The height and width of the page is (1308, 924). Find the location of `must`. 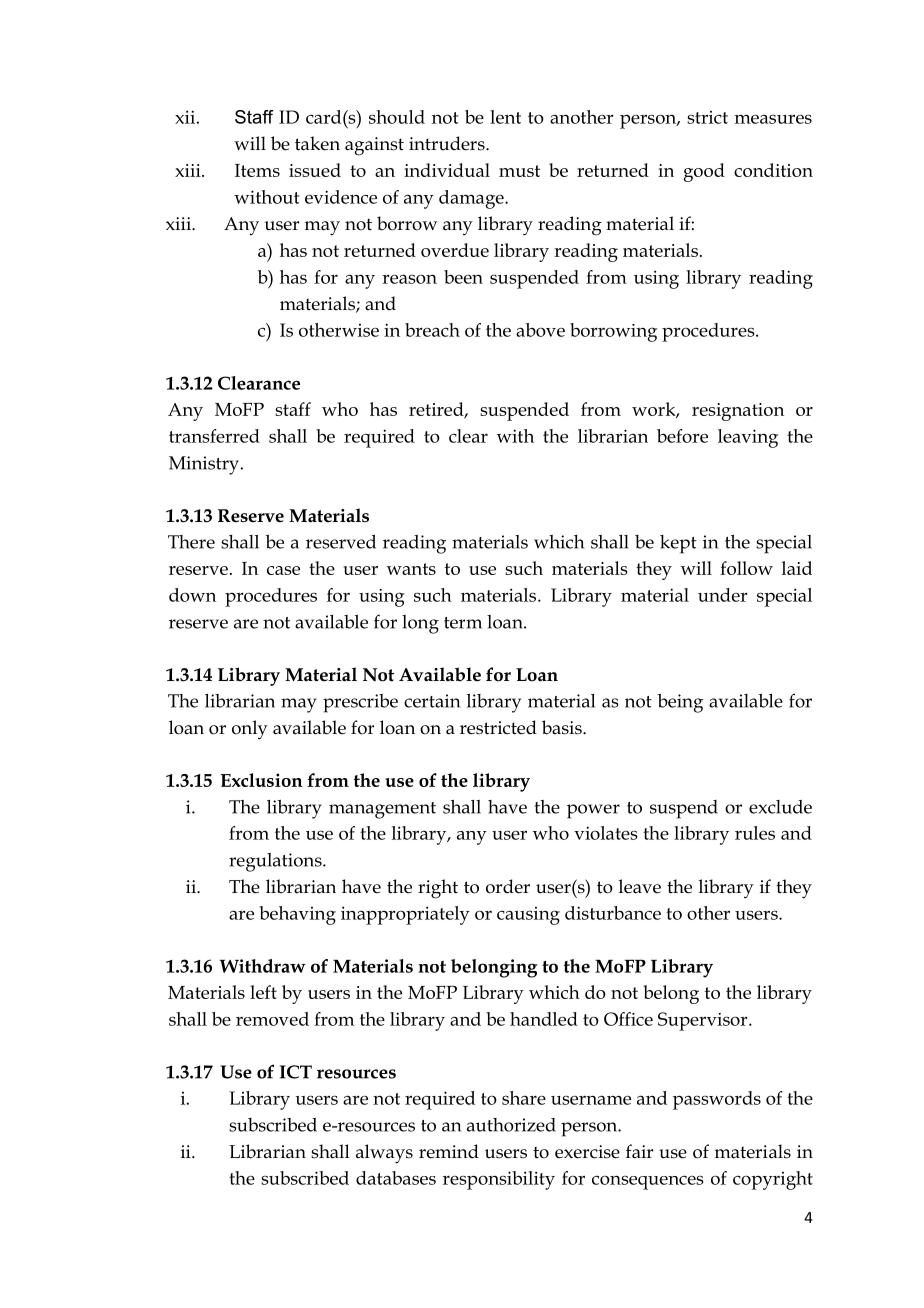

must is located at coordinates (519, 171).
